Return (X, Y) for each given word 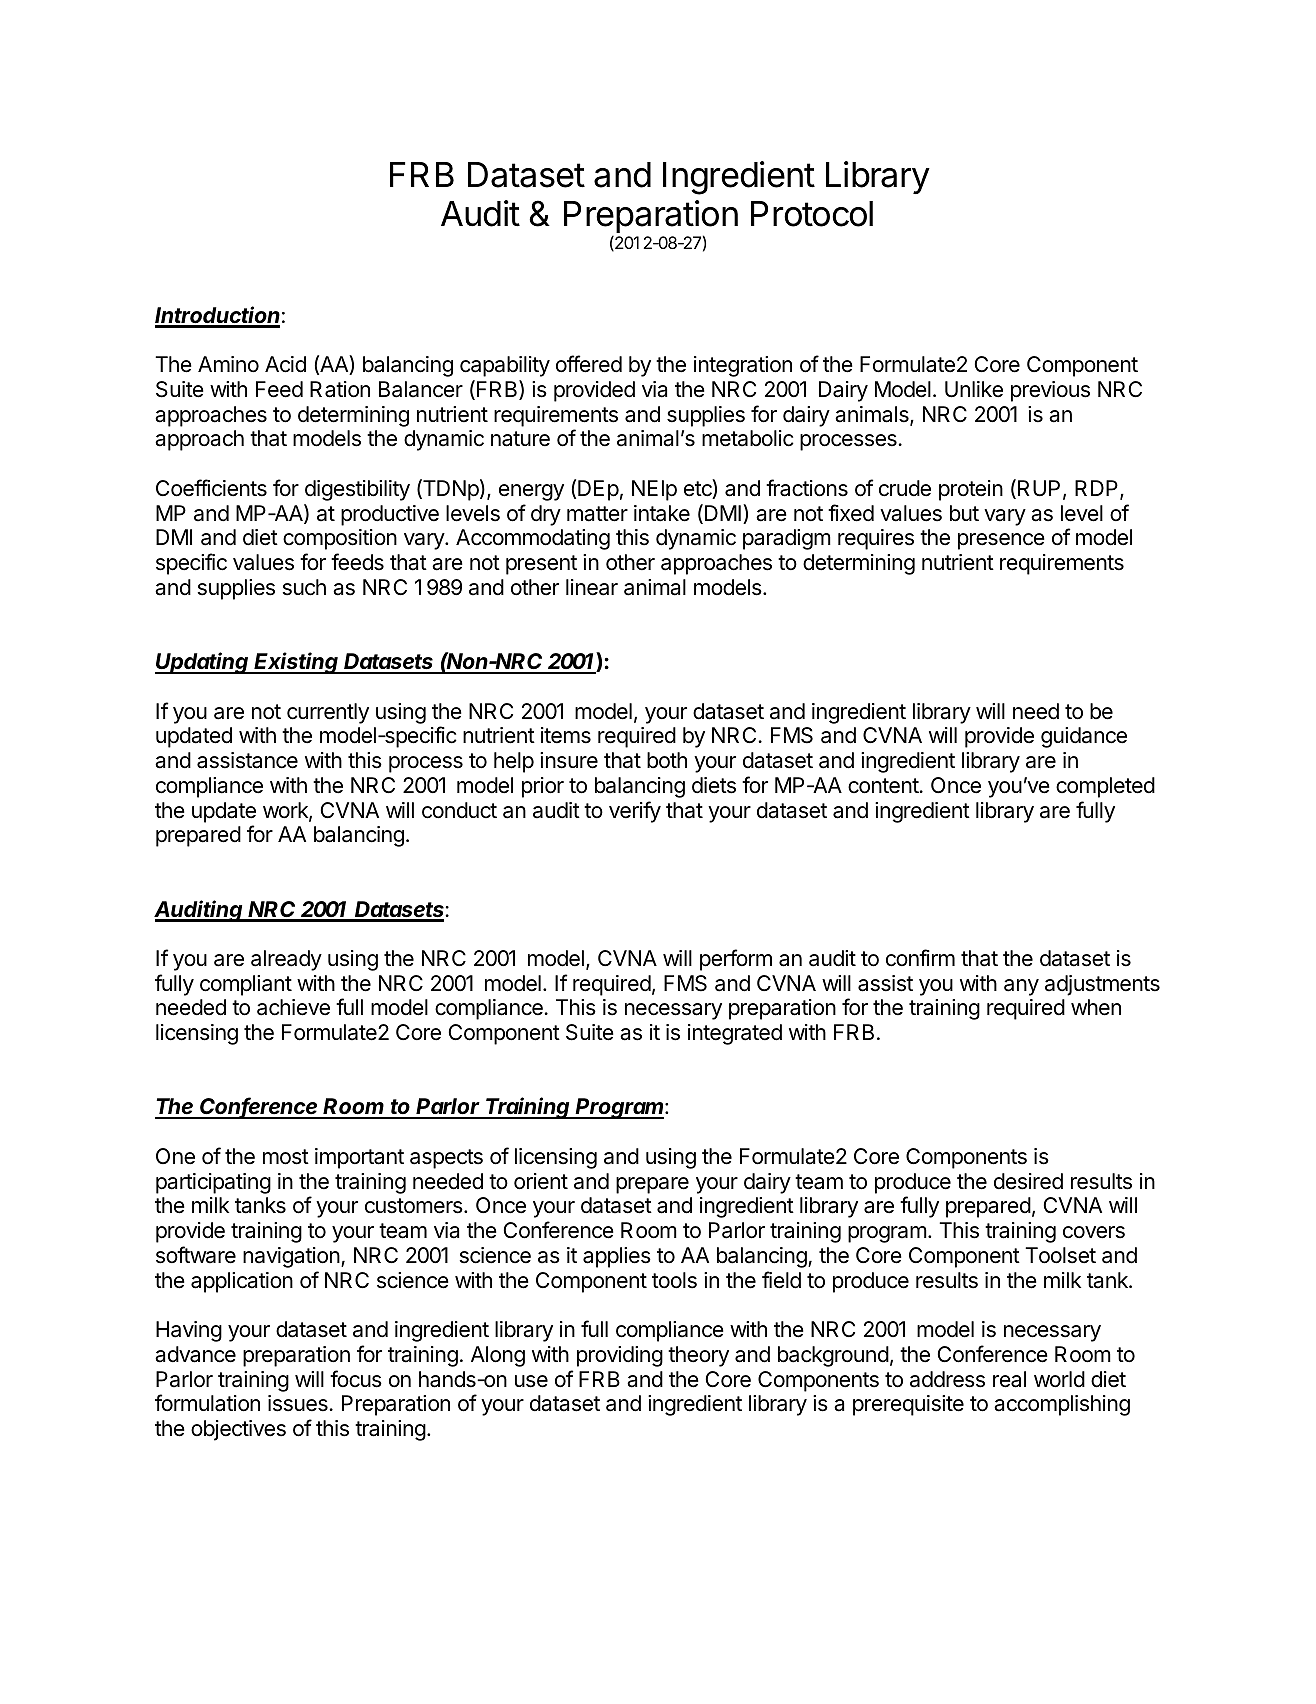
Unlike (974, 389)
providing (620, 1356)
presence (1001, 541)
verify (635, 812)
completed (1105, 787)
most (286, 1157)
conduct (459, 810)
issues (298, 1403)
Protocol (812, 214)
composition (340, 539)
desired (1028, 1181)
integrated (735, 1034)
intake (662, 513)
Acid (285, 364)
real (1009, 1379)
